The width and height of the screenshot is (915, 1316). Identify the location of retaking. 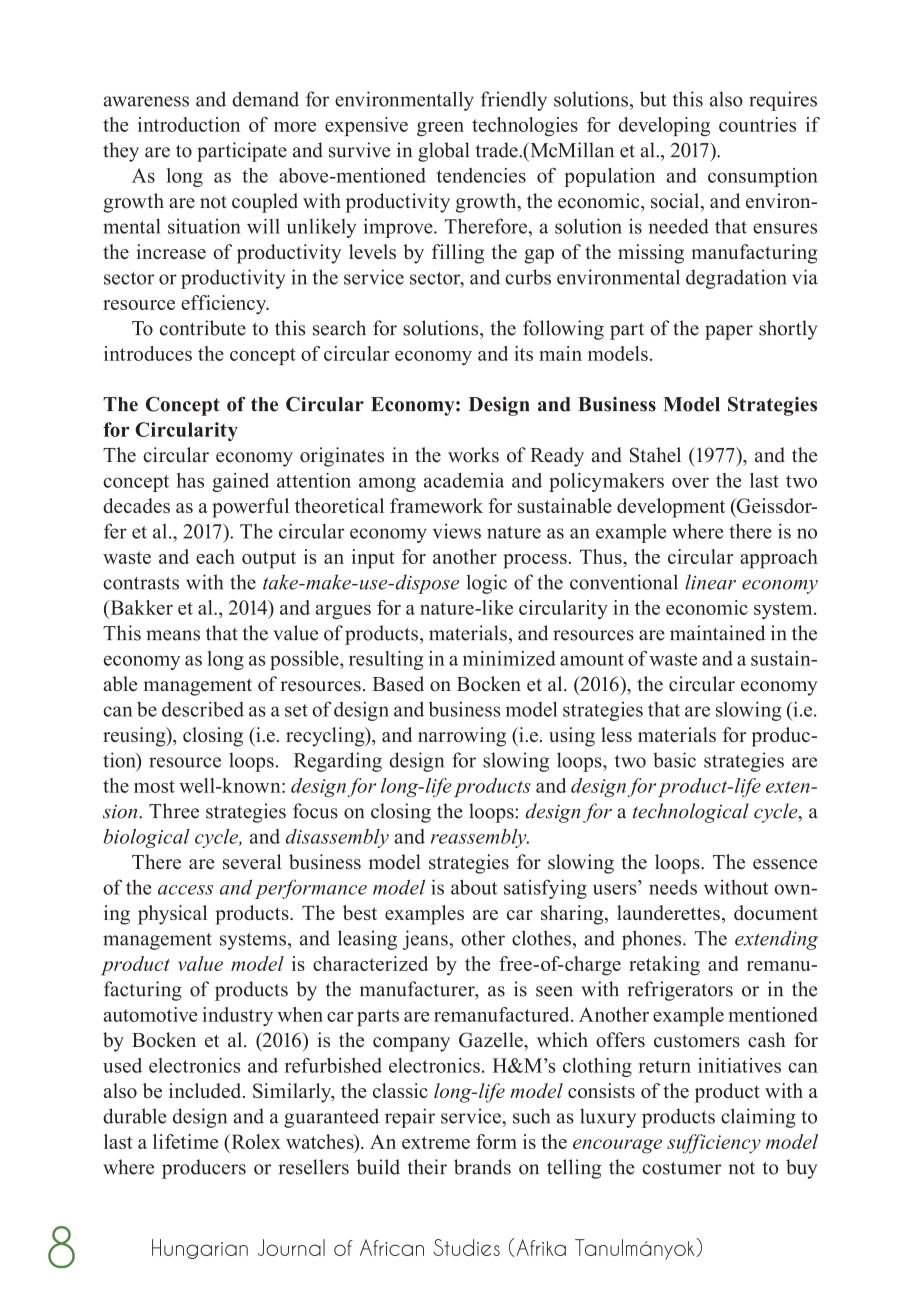
(664, 966).
